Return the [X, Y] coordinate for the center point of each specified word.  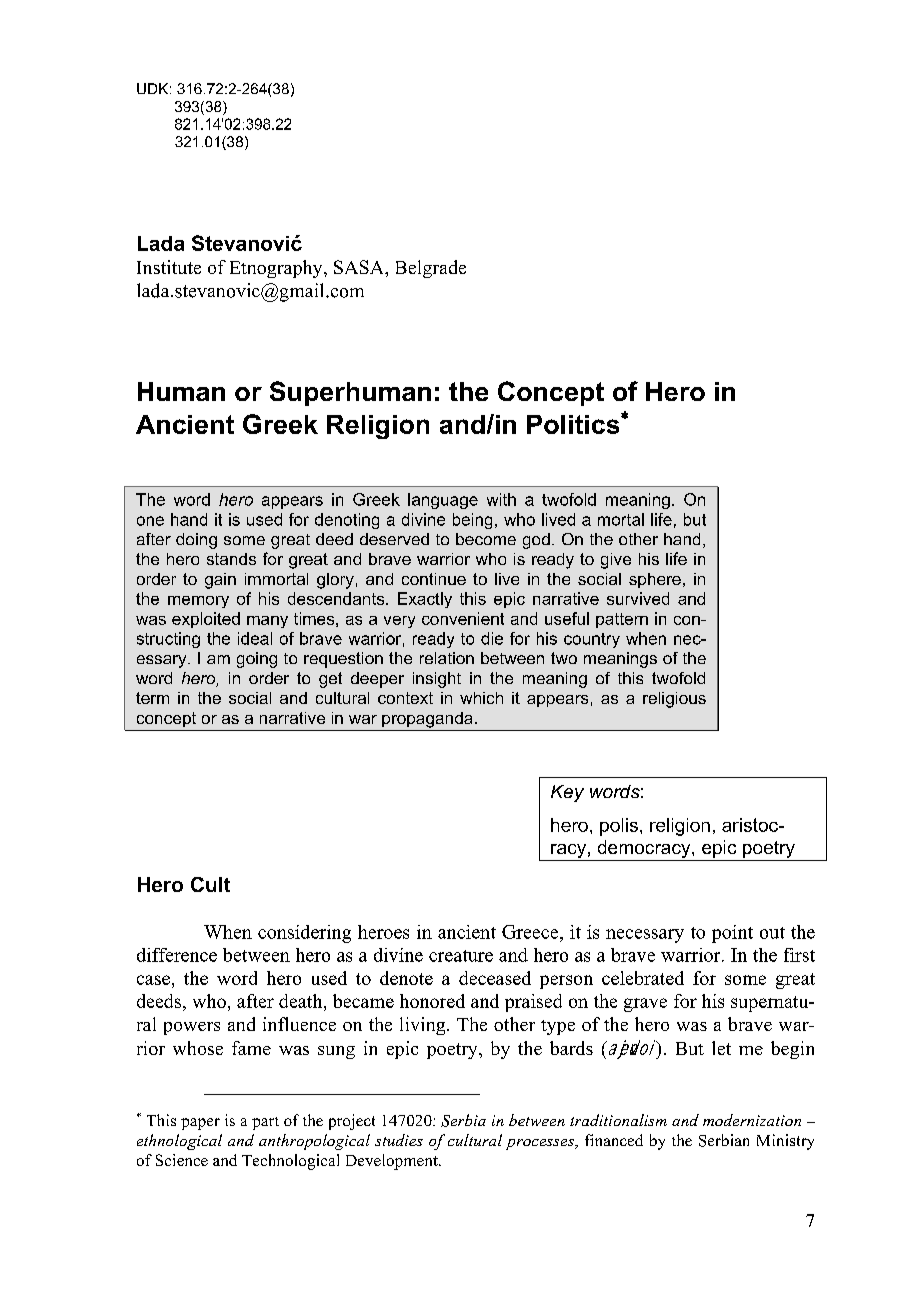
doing [196, 541]
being [472, 521]
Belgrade [431, 269]
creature [461, 956]
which [481, 698]
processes [541, 1144]
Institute [169, 267]
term [152, 698]
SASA [360, 267]
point [732, 934]
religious [674, 700]
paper [200, 1124]
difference [177, 955]
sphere [655, 580]
